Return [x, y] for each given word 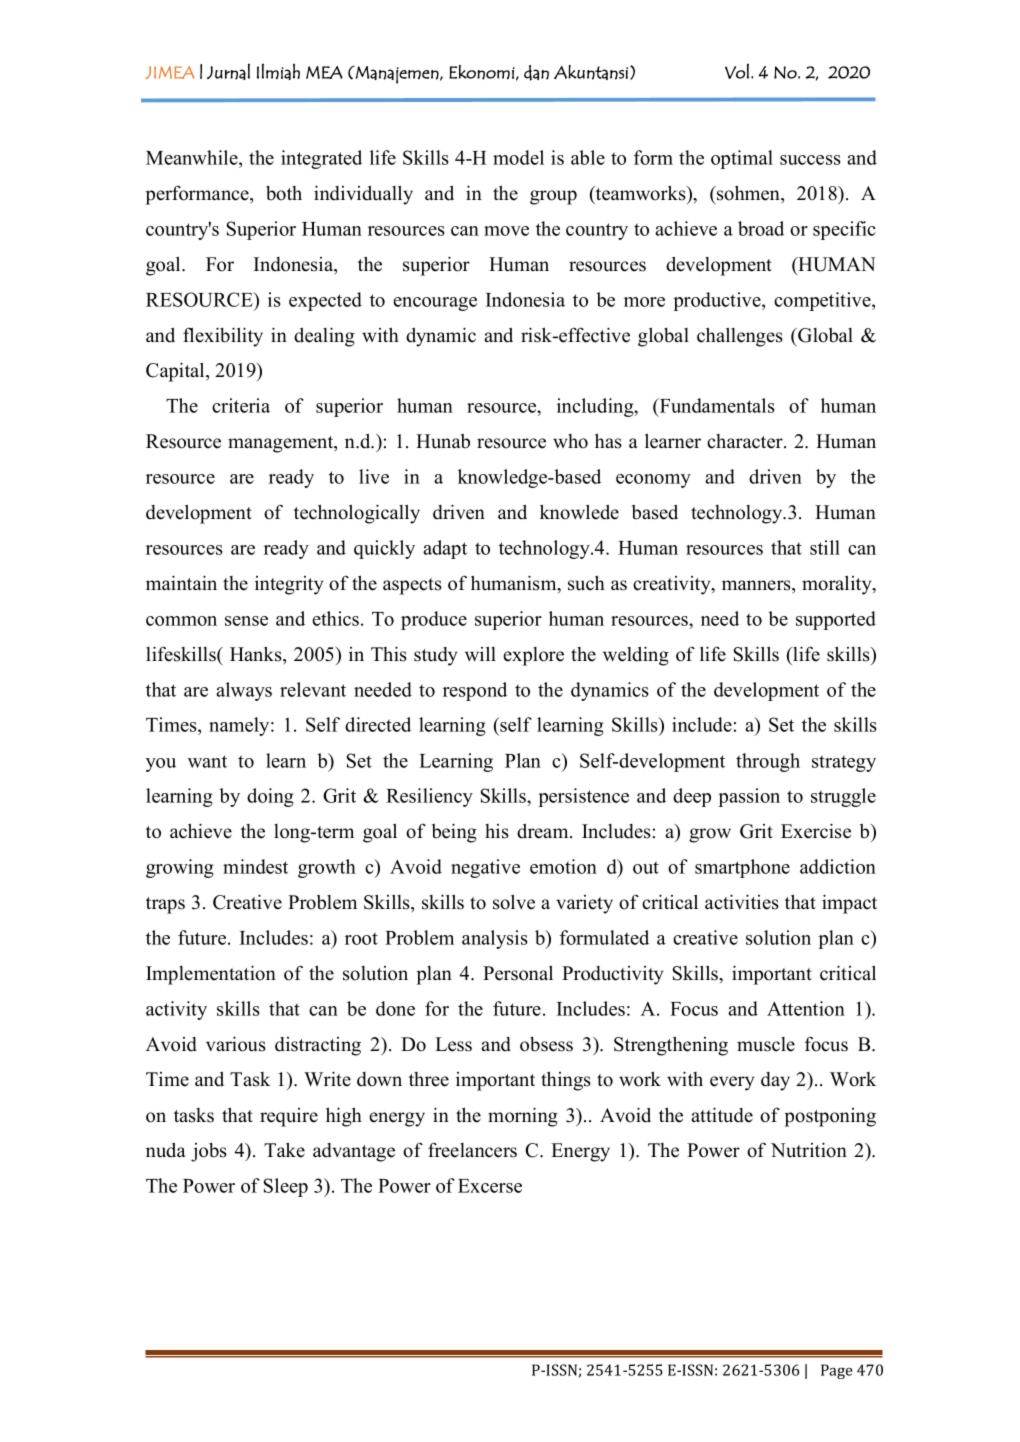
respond [475, 691]
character [746, 441]
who [570, 441]
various [236, 1044]
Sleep [286, 1187]
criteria [241, 405]
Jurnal [228, 71]
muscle [766, 1044]
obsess [546, 1044]
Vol [737, 71]
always [244, 691]
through [768, 762]
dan [536, 73]
